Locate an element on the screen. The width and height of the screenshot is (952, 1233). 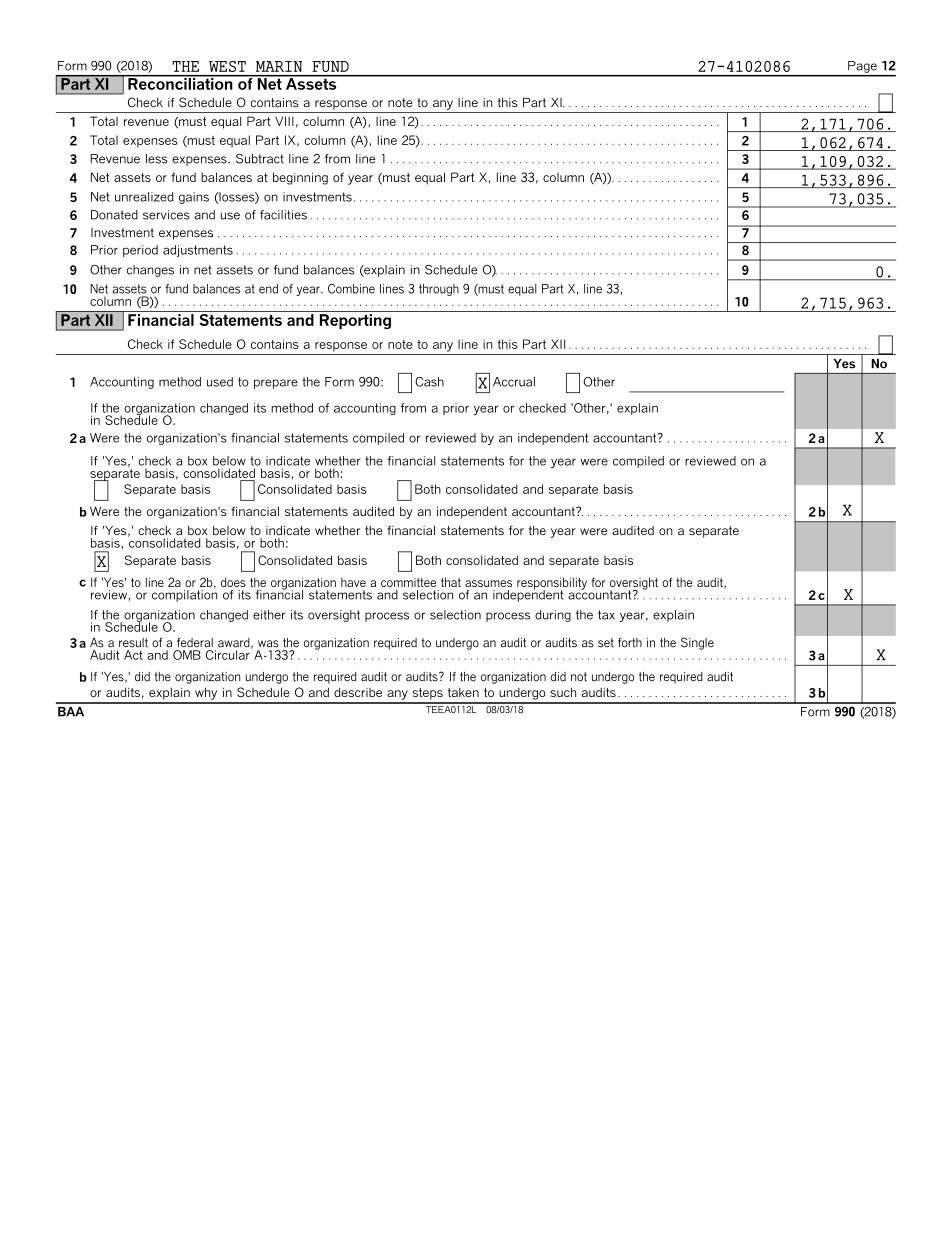
VIII is located at coordinates (284, 121).
